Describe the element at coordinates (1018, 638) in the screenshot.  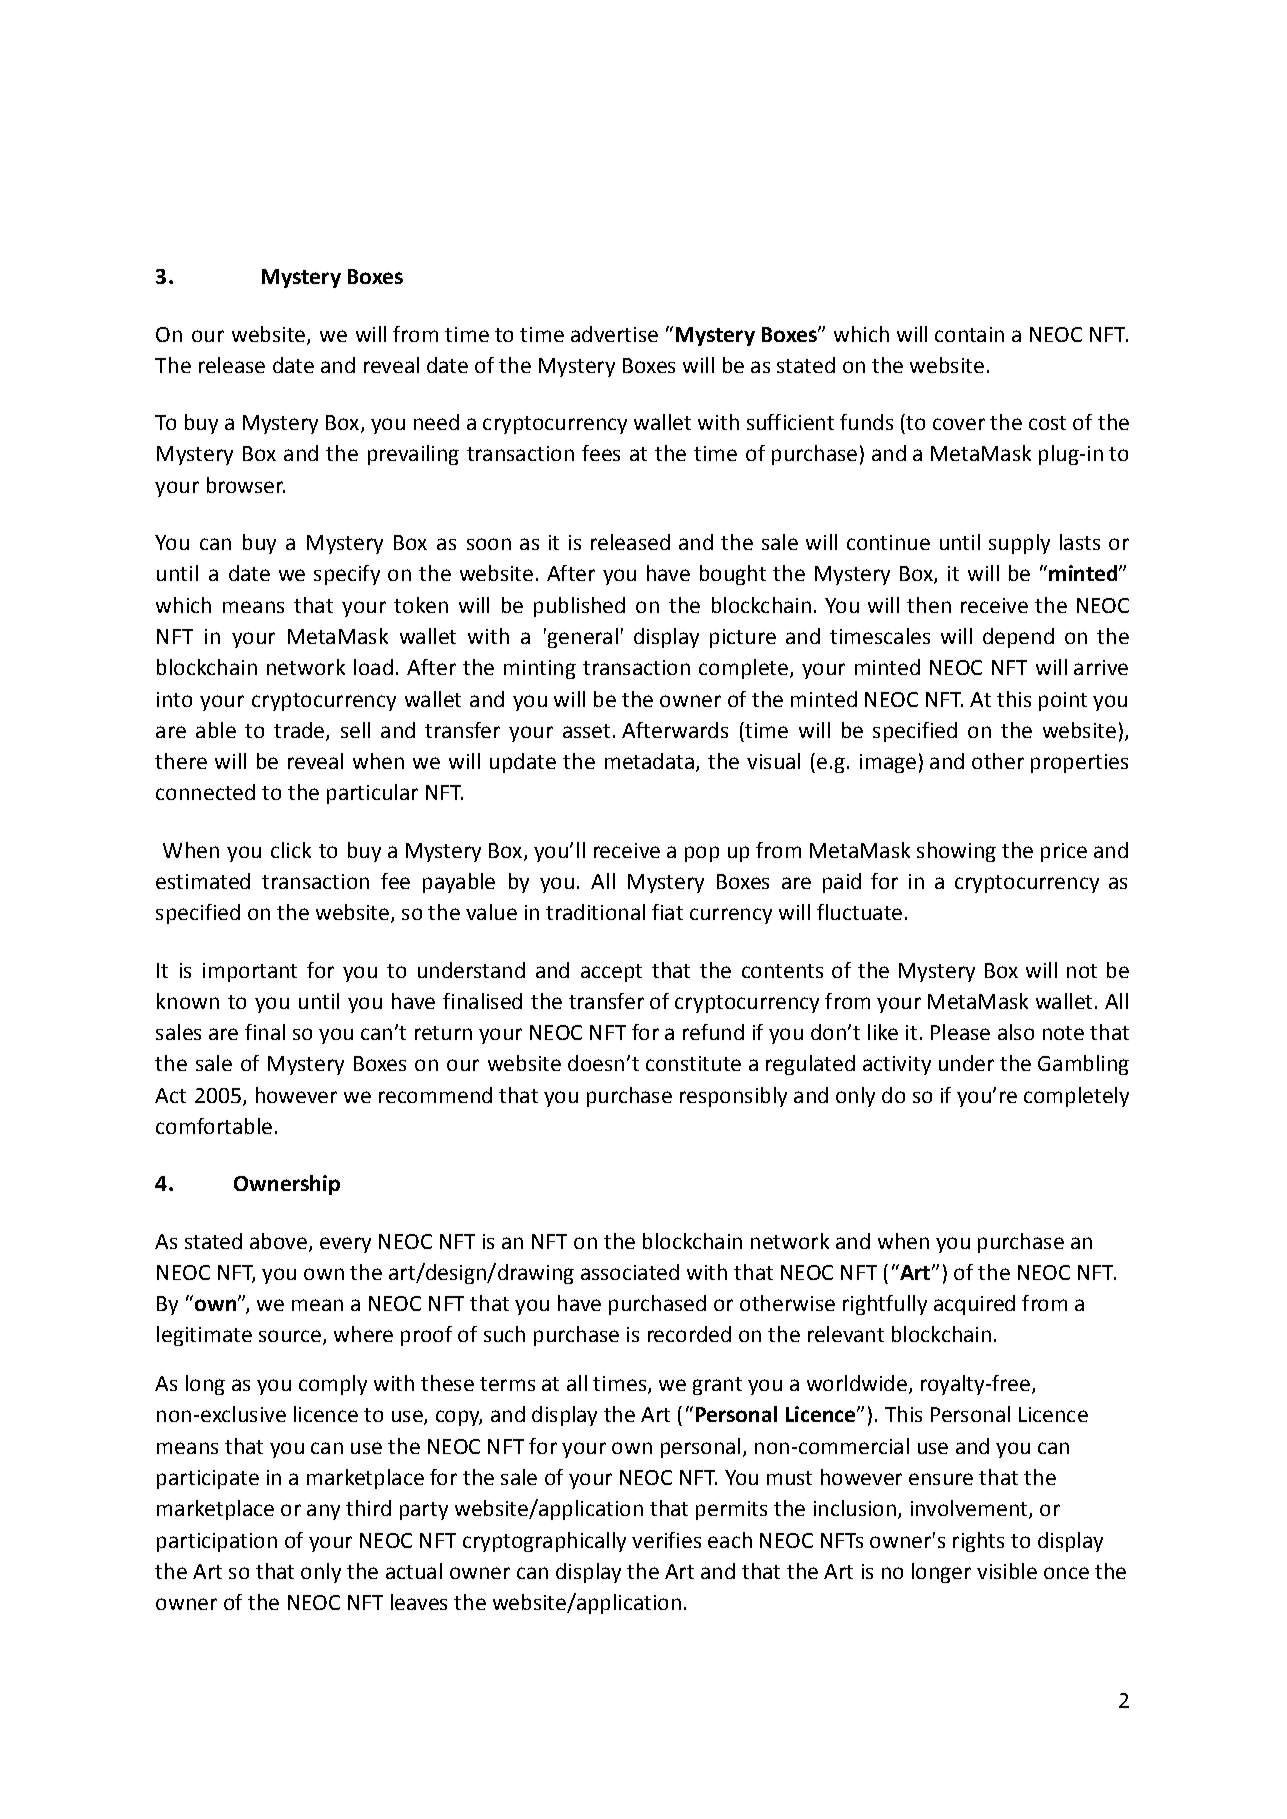
I see `depend` at that location.
